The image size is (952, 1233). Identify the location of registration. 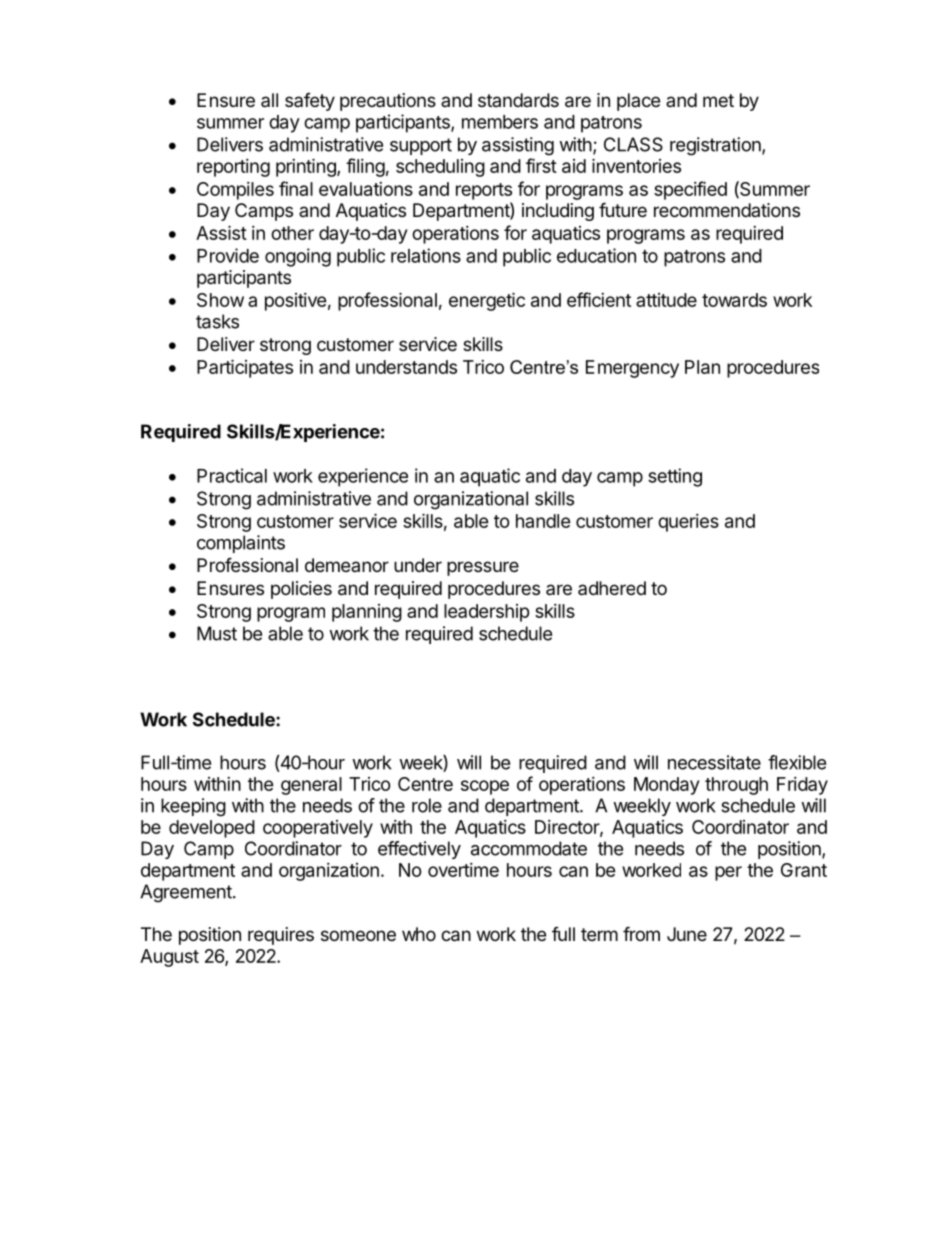
(716, 146).
